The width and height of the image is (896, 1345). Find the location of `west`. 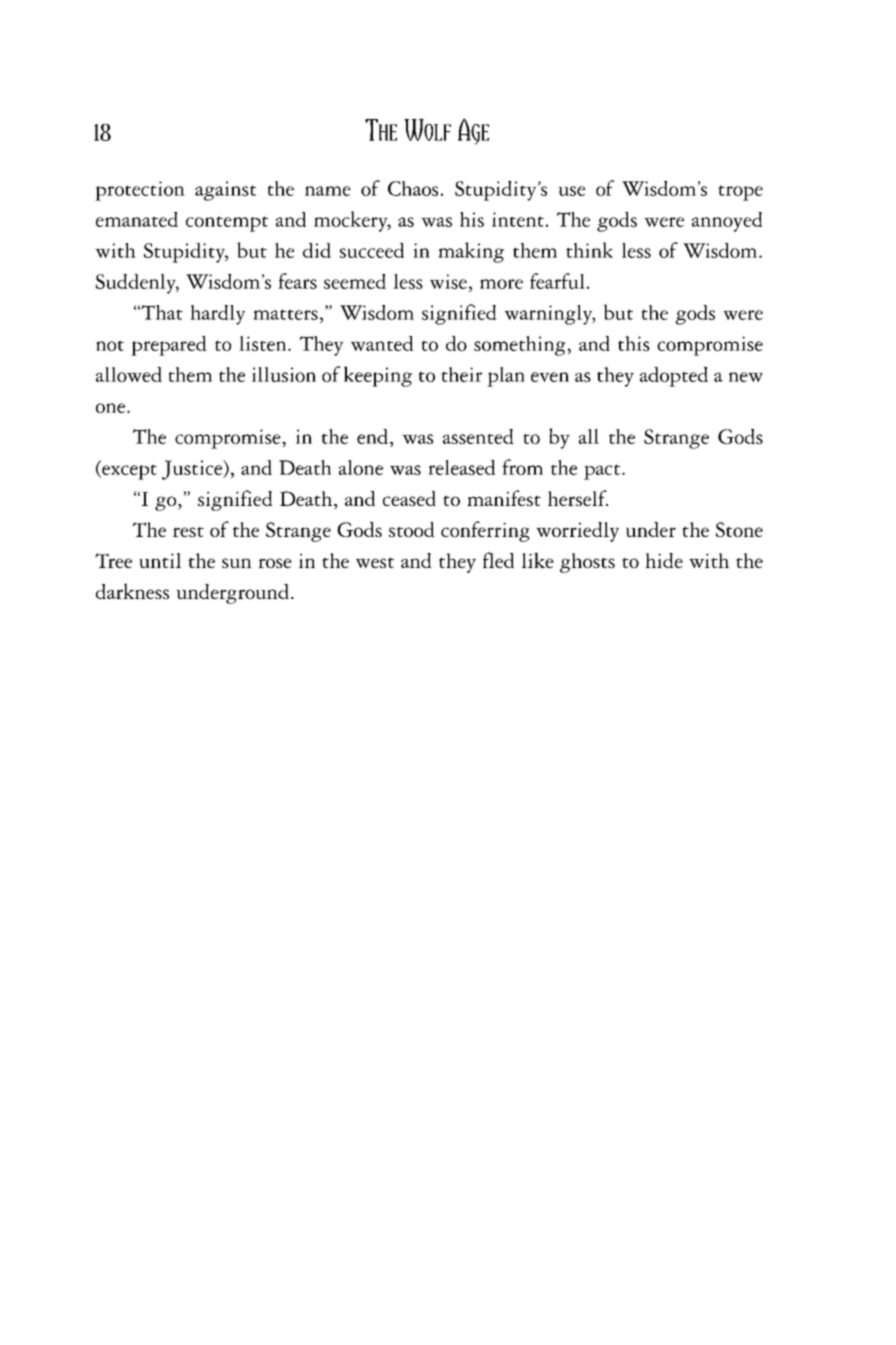

west is located at coordinates (375, 562).
